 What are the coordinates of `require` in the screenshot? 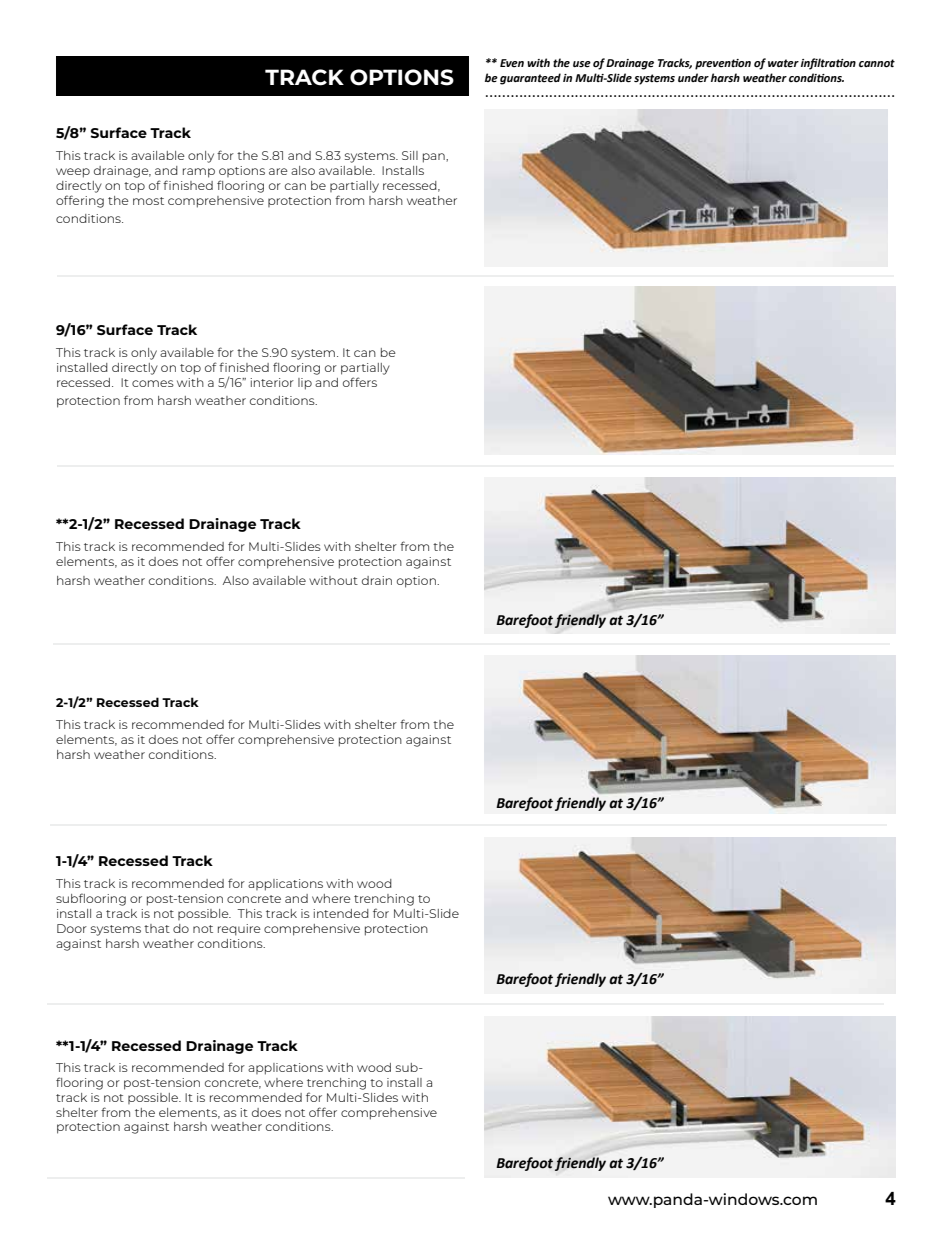 It's located at (239, 930).
